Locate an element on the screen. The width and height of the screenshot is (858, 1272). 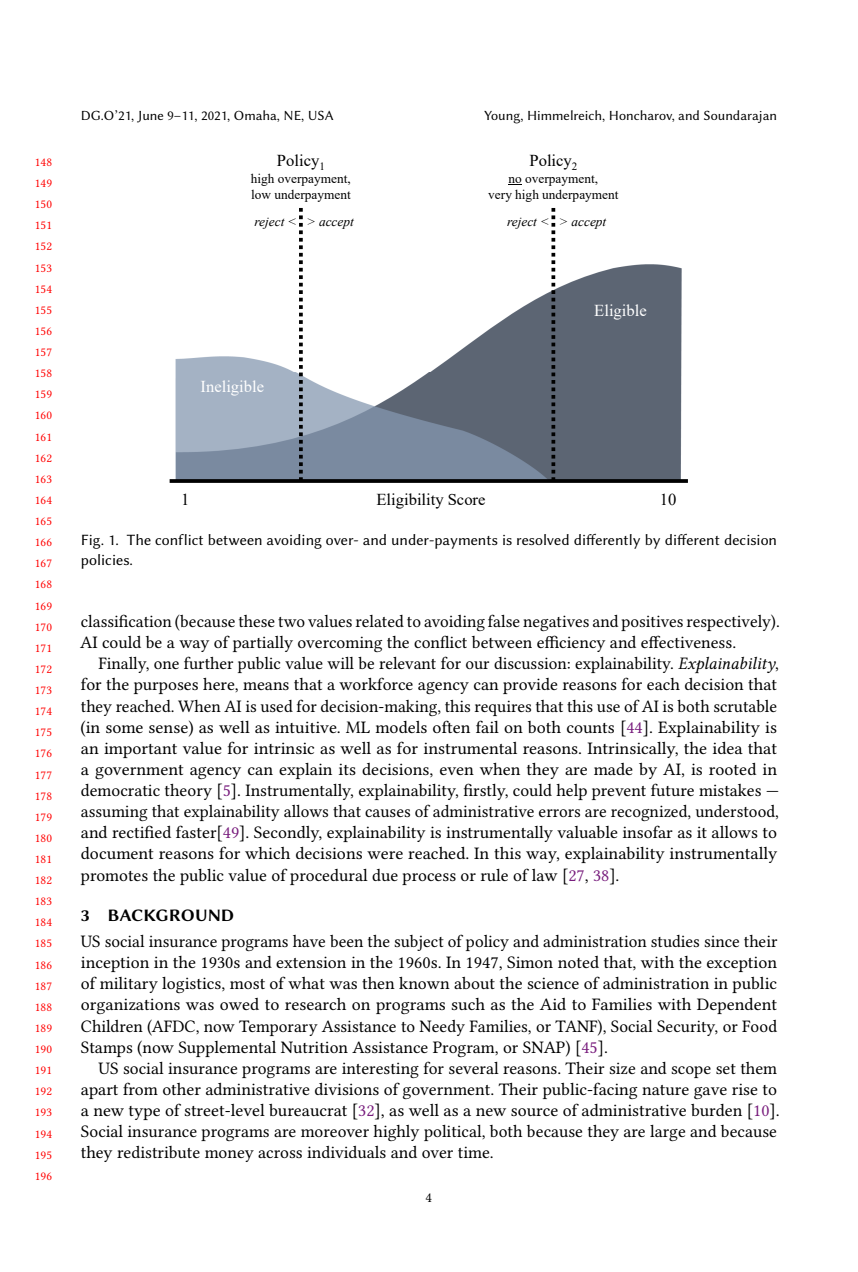
classification is located at coordinates (126, 620).
